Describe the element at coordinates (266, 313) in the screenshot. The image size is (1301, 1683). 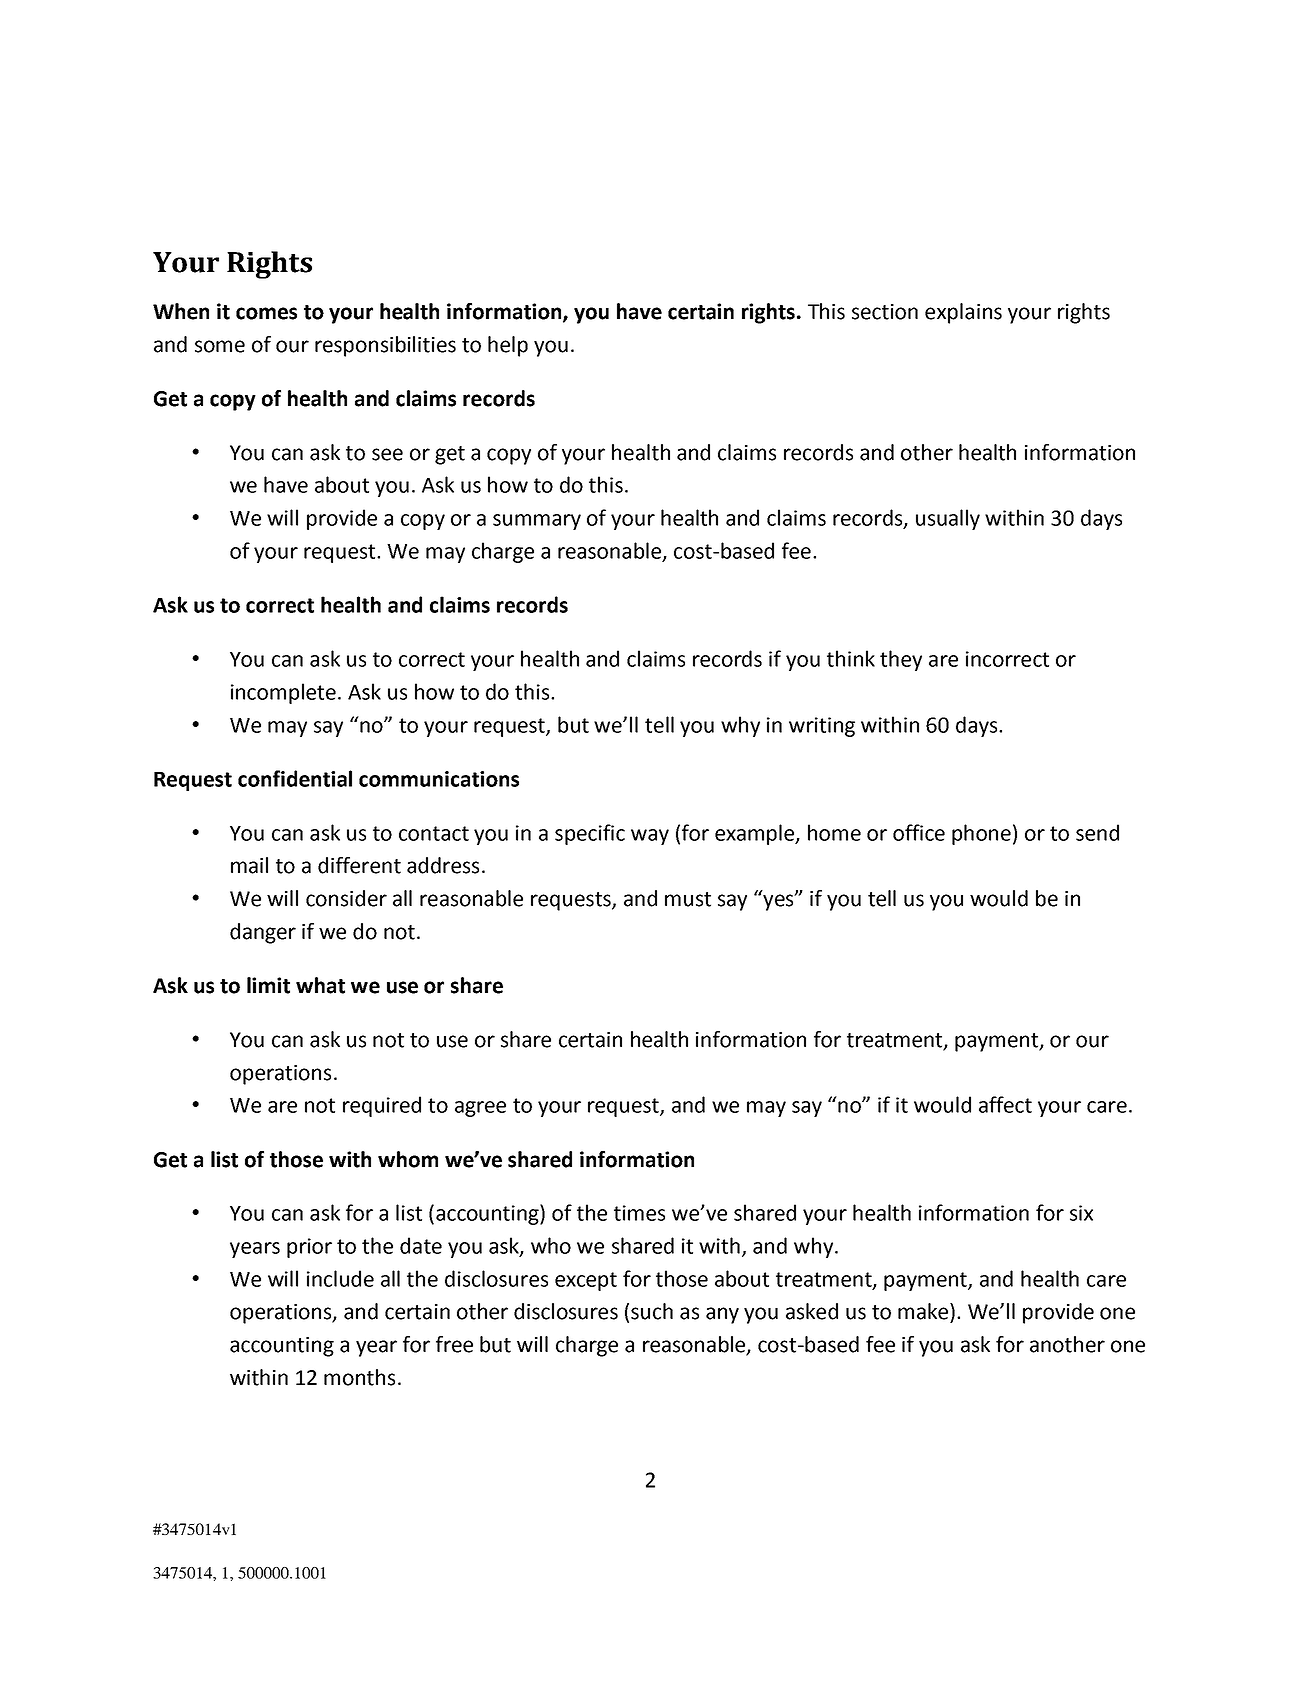
I see `comes` at that location.
